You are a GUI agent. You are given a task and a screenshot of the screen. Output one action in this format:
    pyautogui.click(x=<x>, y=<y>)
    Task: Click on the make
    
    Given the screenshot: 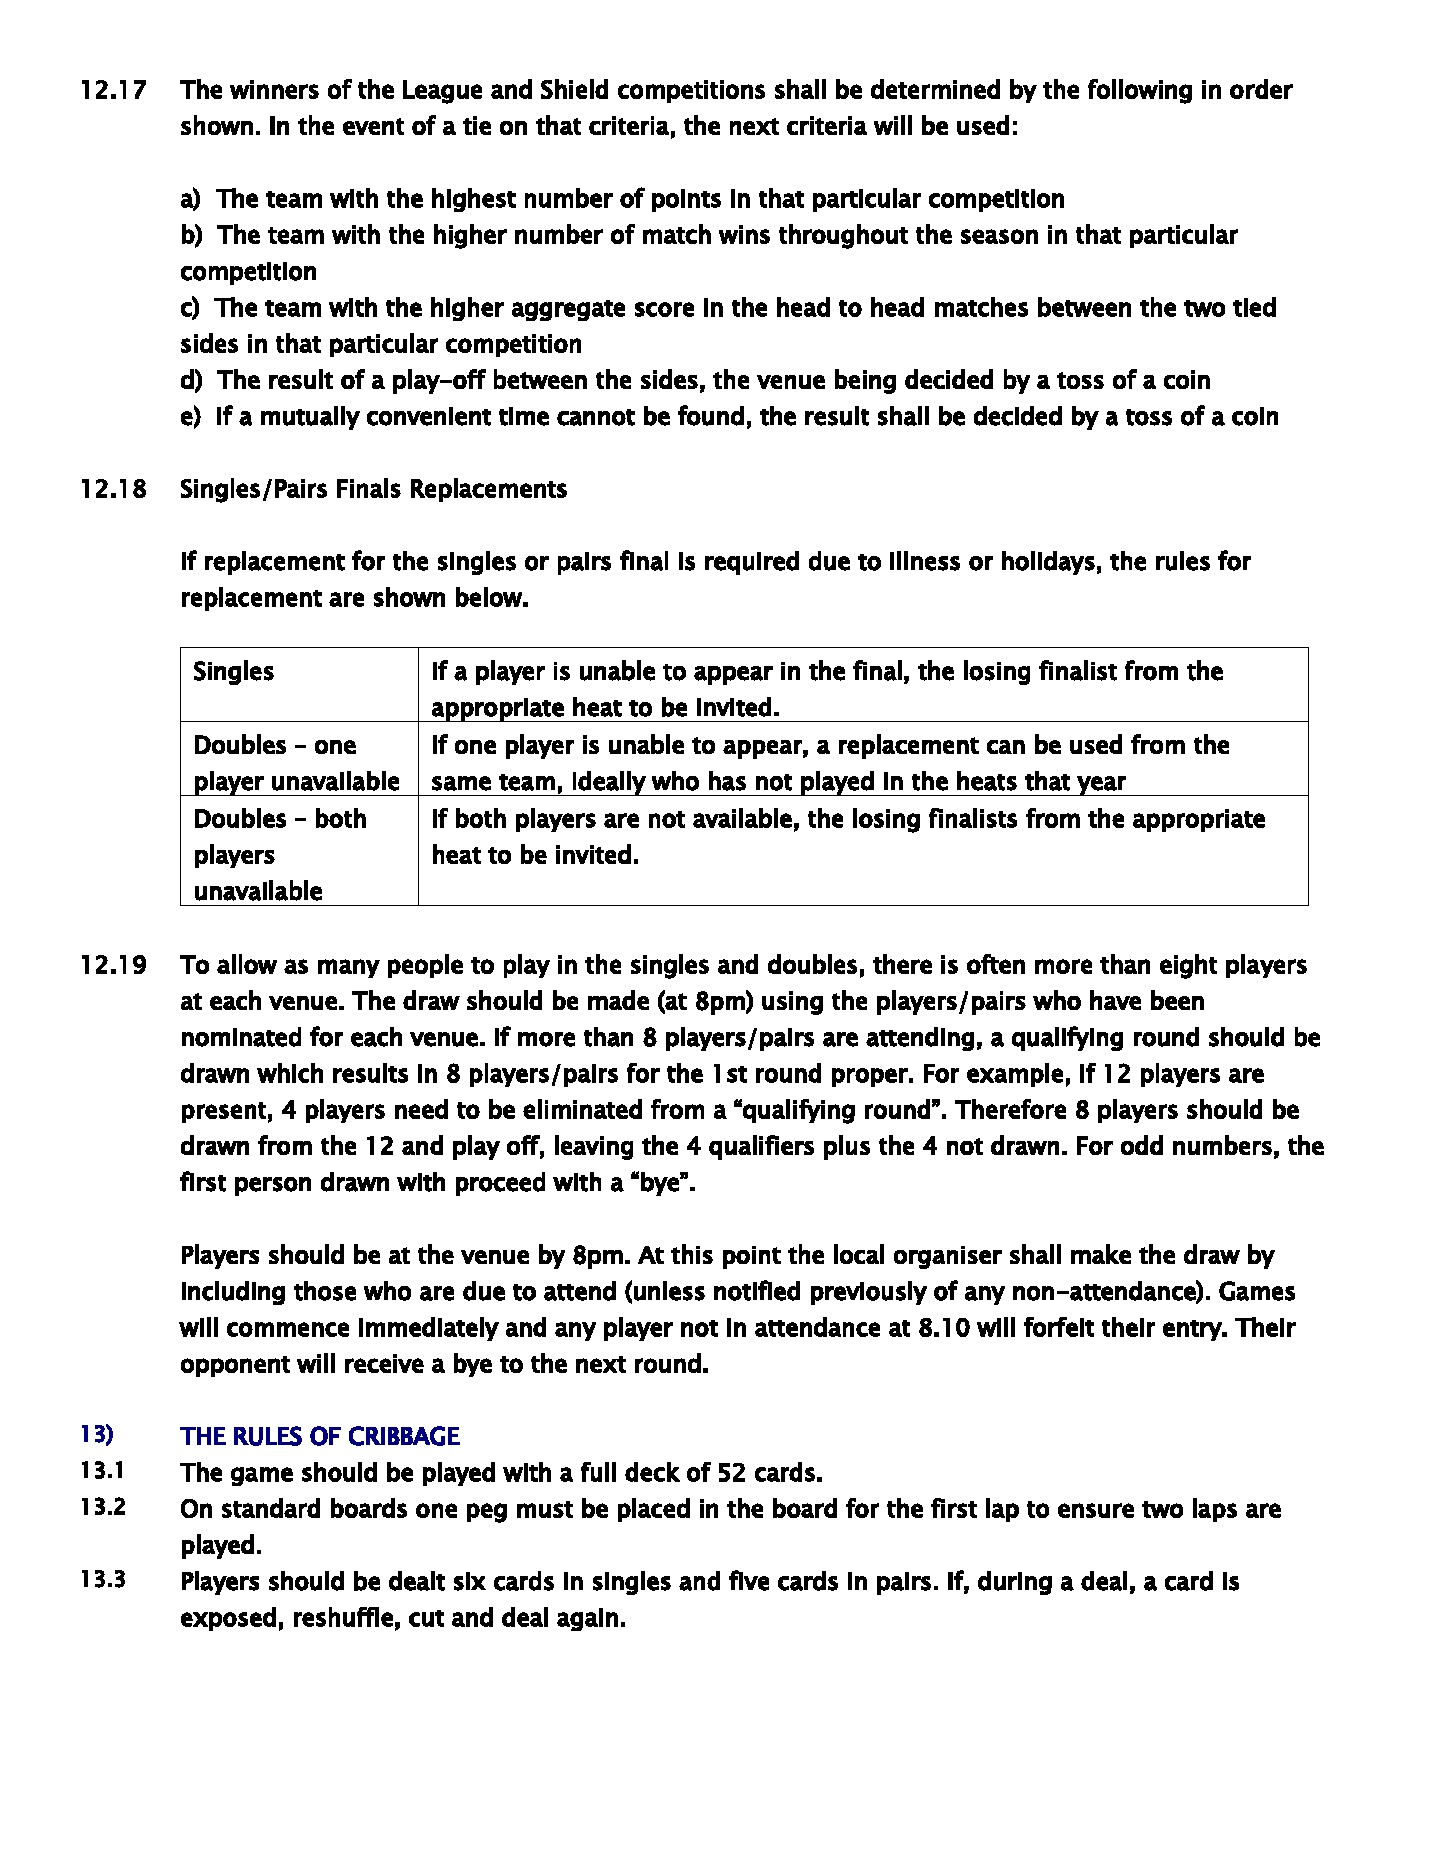 What is the action you would take?
    pyautogui.click(x=1101, y=1254)
